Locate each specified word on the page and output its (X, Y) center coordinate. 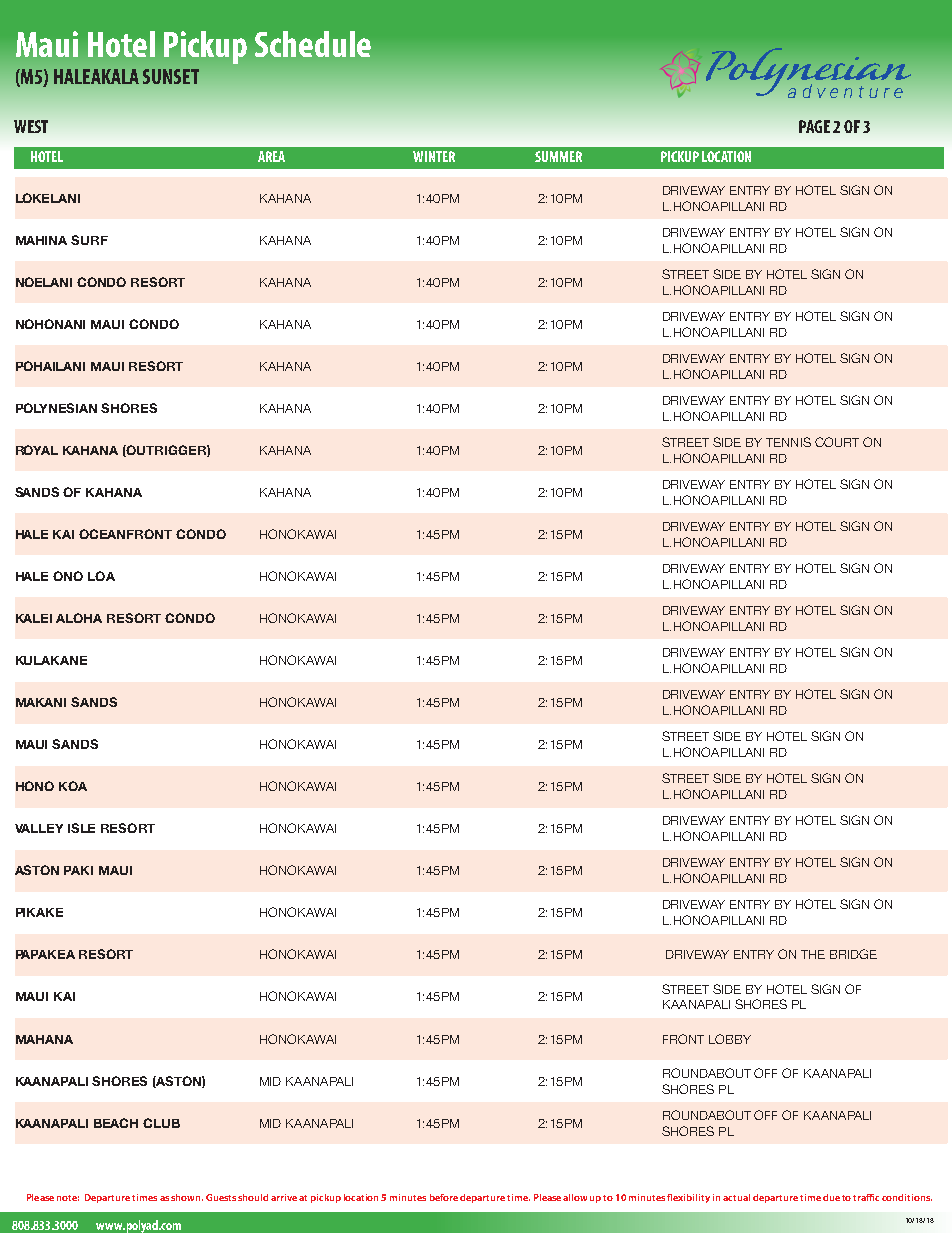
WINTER (434, 156)
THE (813, 954)
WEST (31, 126)
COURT (837, 442)
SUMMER (558, 156)
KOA (73, 786)
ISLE (81, 828)
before (444, 1197)
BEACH (116, 1123)
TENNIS (788, 442)
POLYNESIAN (56, 408)
